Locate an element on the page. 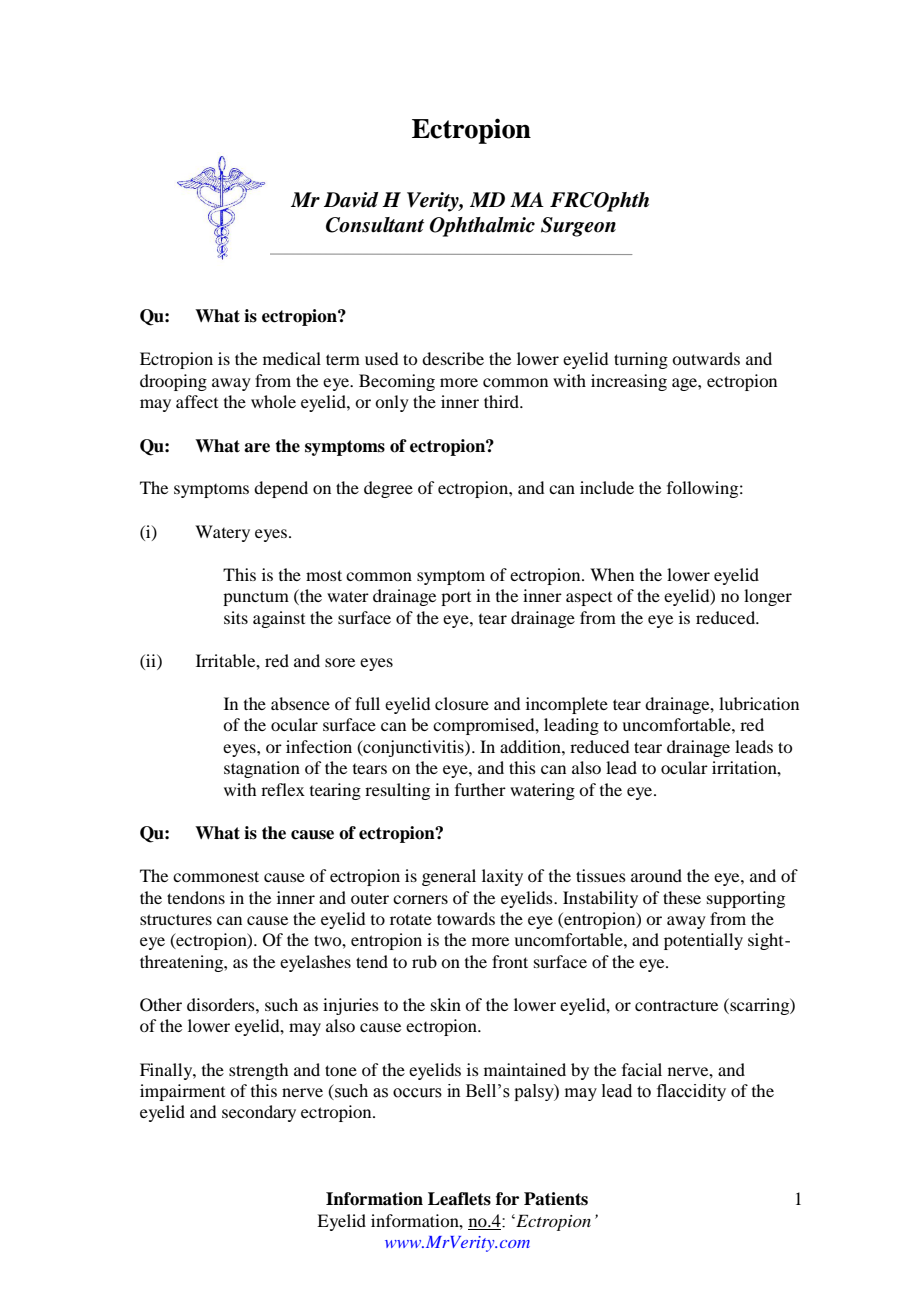 The image size is (924, 1307). lubrication is located at coordinates (759, 703).
